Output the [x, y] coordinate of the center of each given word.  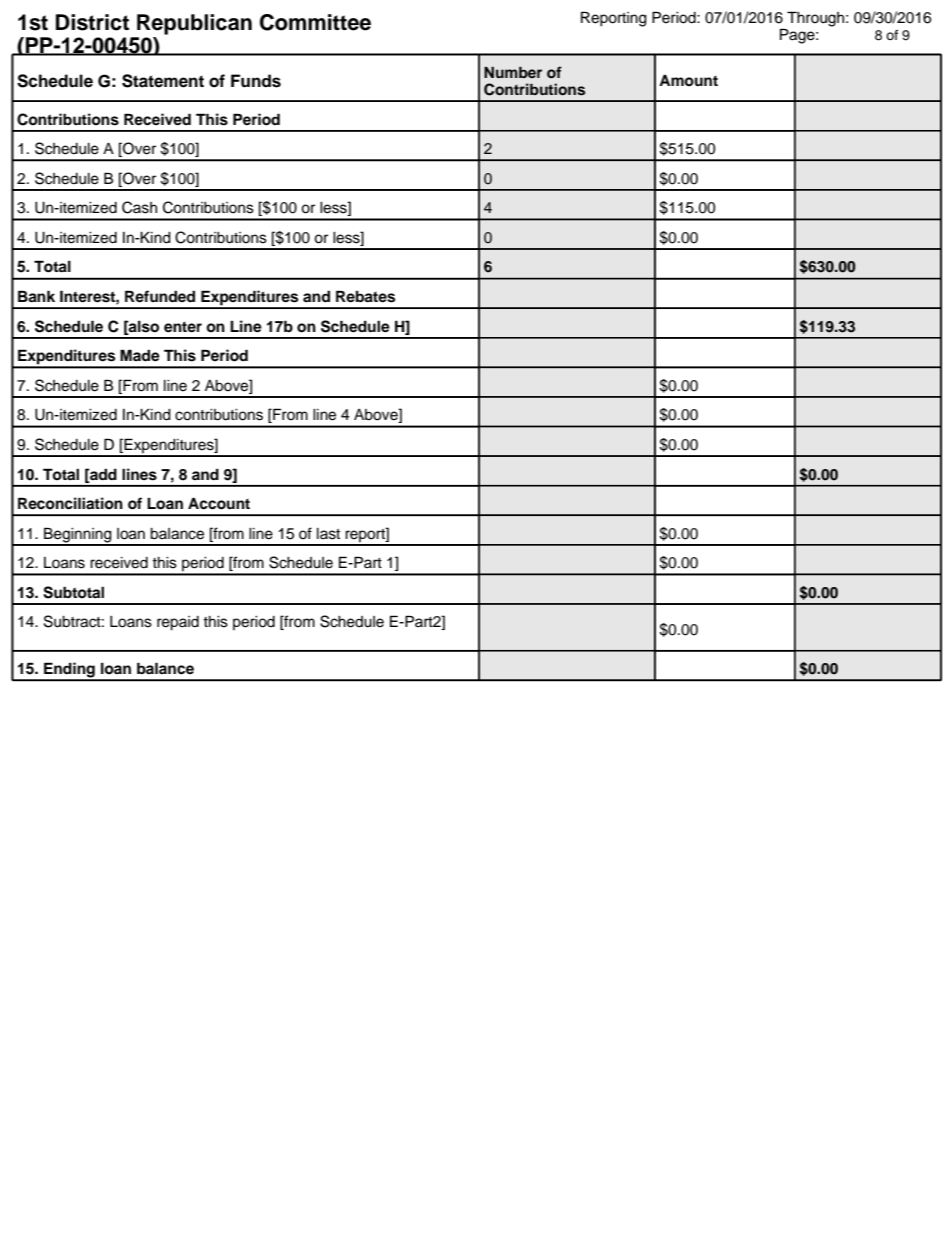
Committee [315, 22]
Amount [688, 81]
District [92, 22]
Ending [69, 671]
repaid [178, 623]
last [328, 534]
